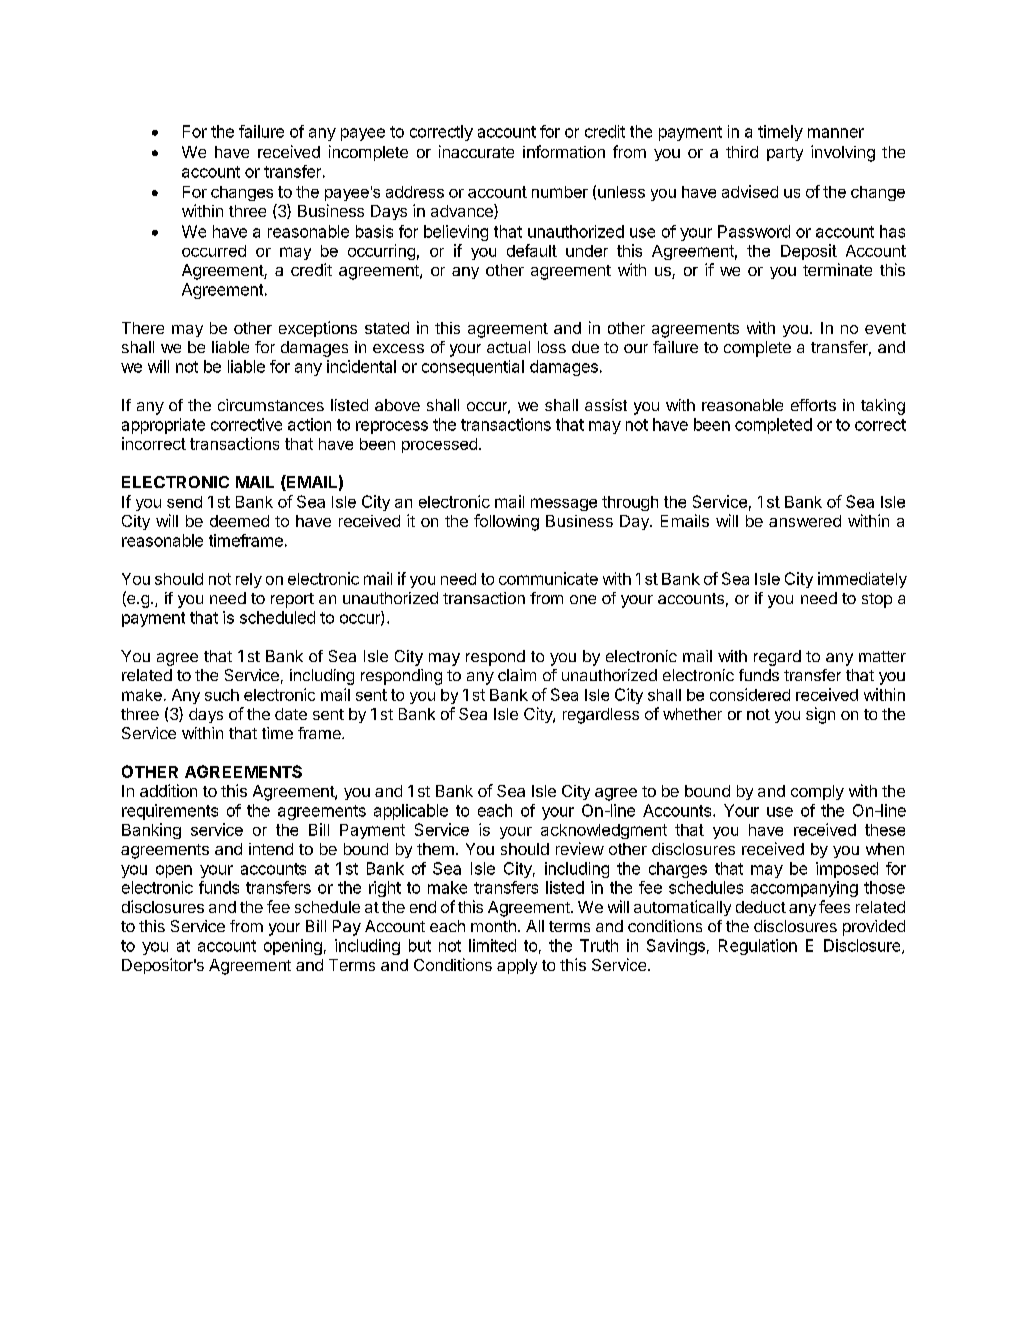 The image size is (1027, 1329). Describe the element at coordinates (439, 445) in the screenshot. I see `processed` at that location.
